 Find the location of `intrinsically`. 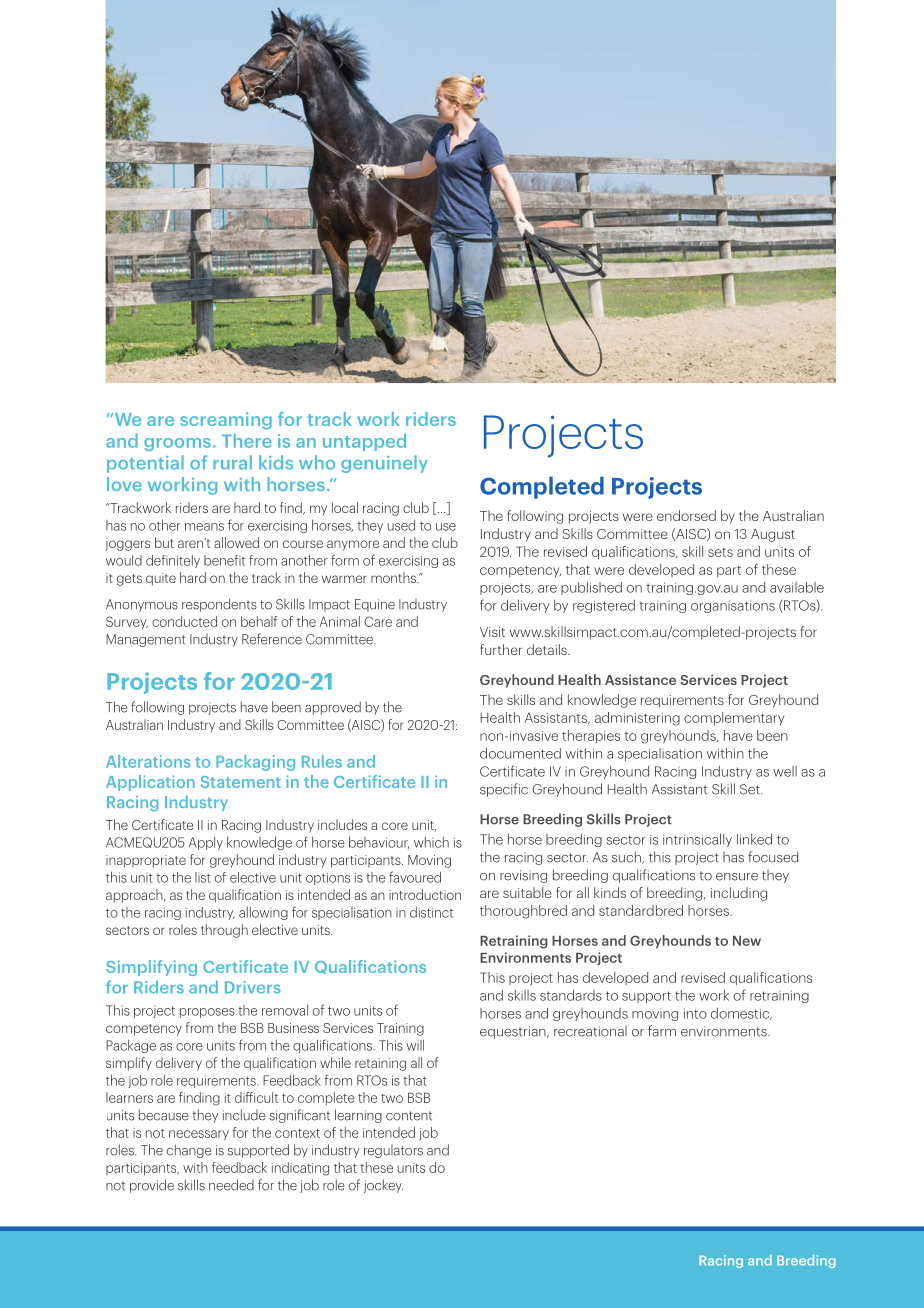

intrinsically is located at coordinates (697, 840).
